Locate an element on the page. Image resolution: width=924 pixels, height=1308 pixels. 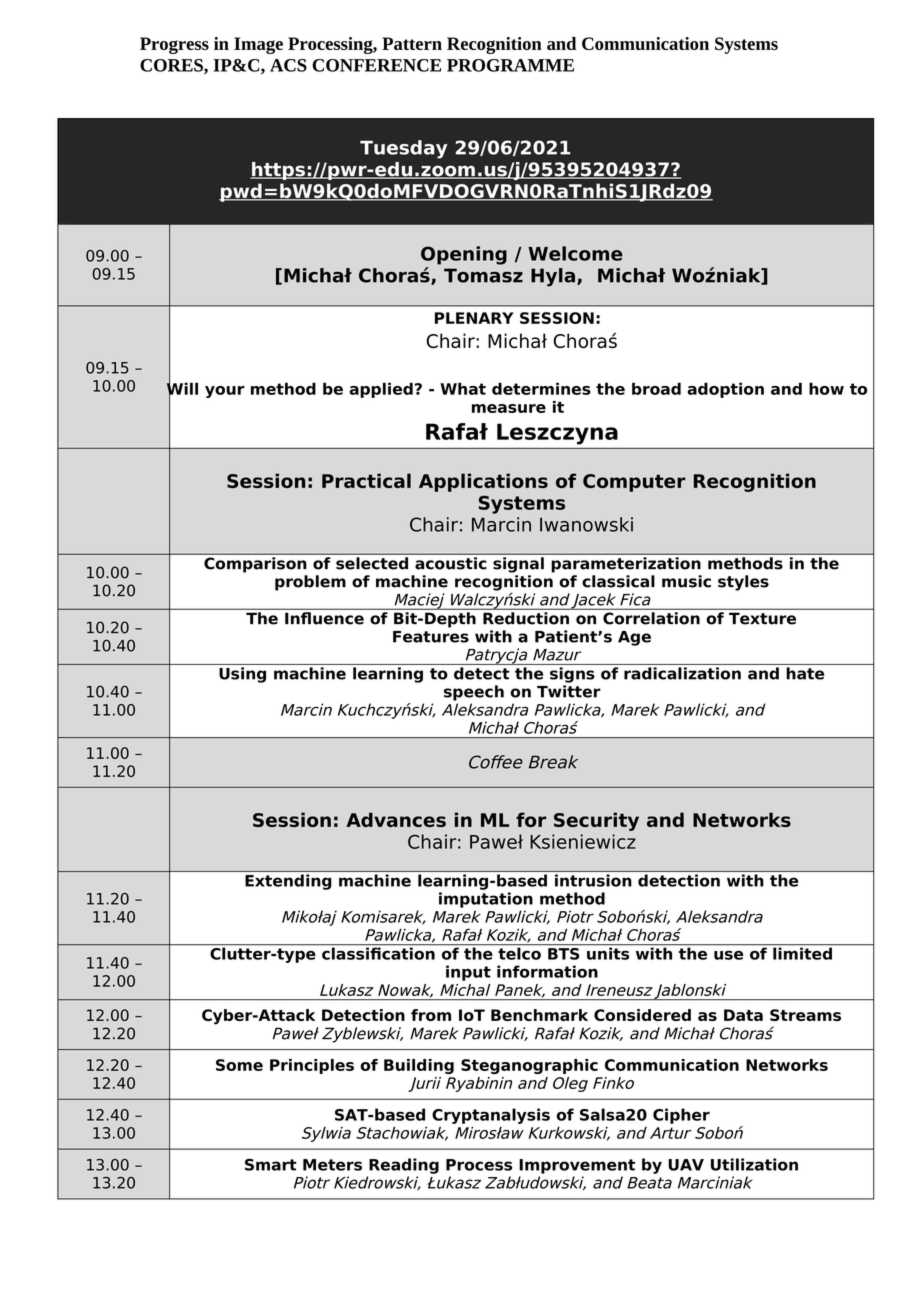
adoption is located at coordinates (725, 390).
